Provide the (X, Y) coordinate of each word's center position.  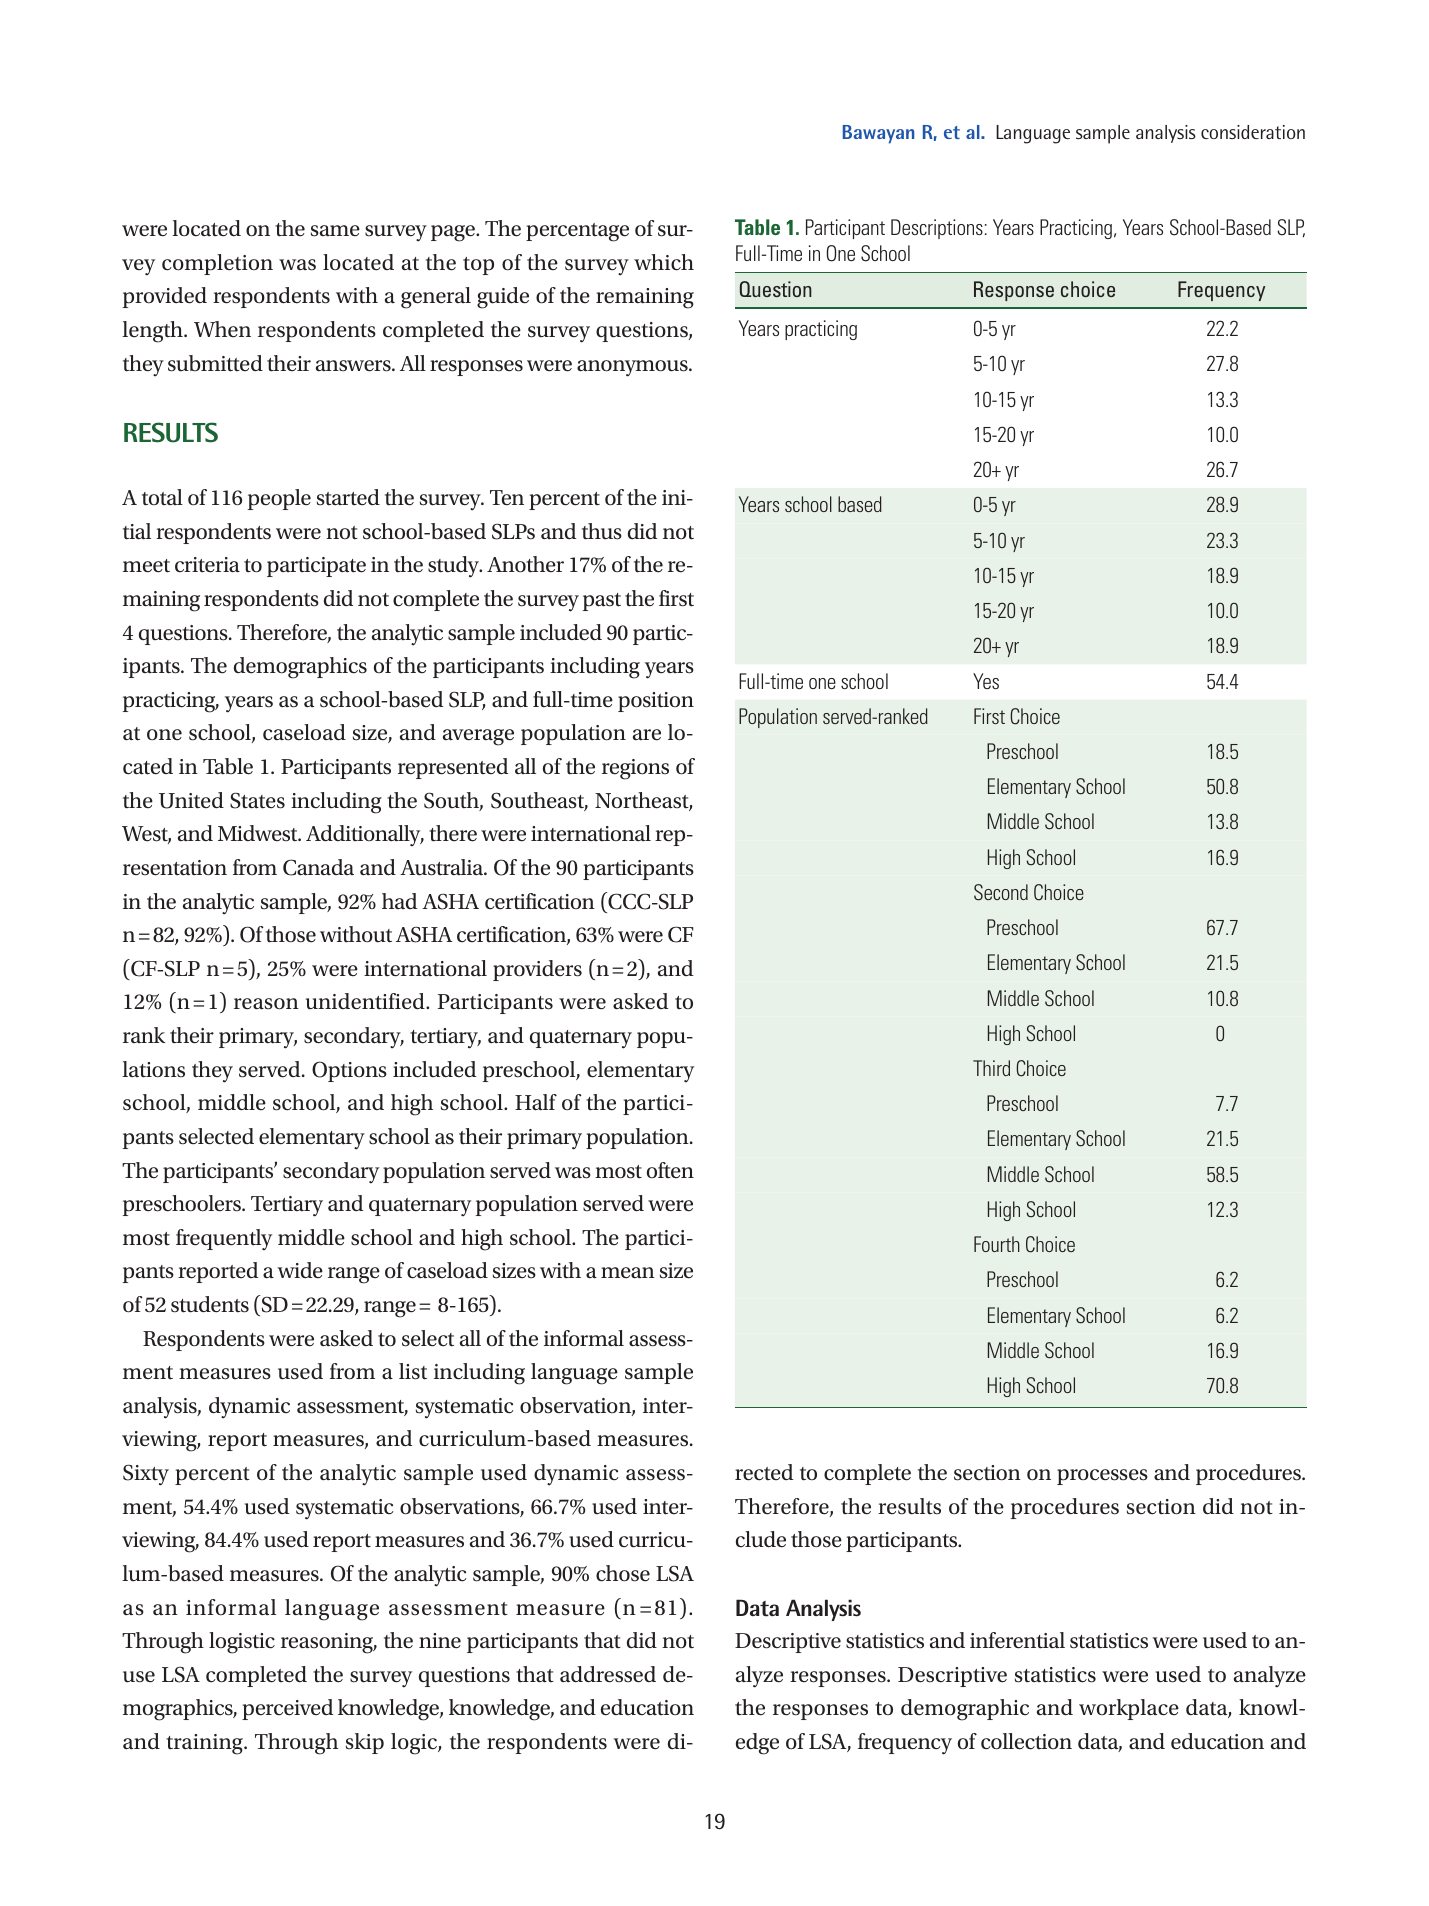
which (664, 262)
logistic (242, 1643)
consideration (1253, 132)
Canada (318, 867)
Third (991, 1068)
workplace (1129, 1709)
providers (537, 970)
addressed (608, 1674)
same (335, 231)
